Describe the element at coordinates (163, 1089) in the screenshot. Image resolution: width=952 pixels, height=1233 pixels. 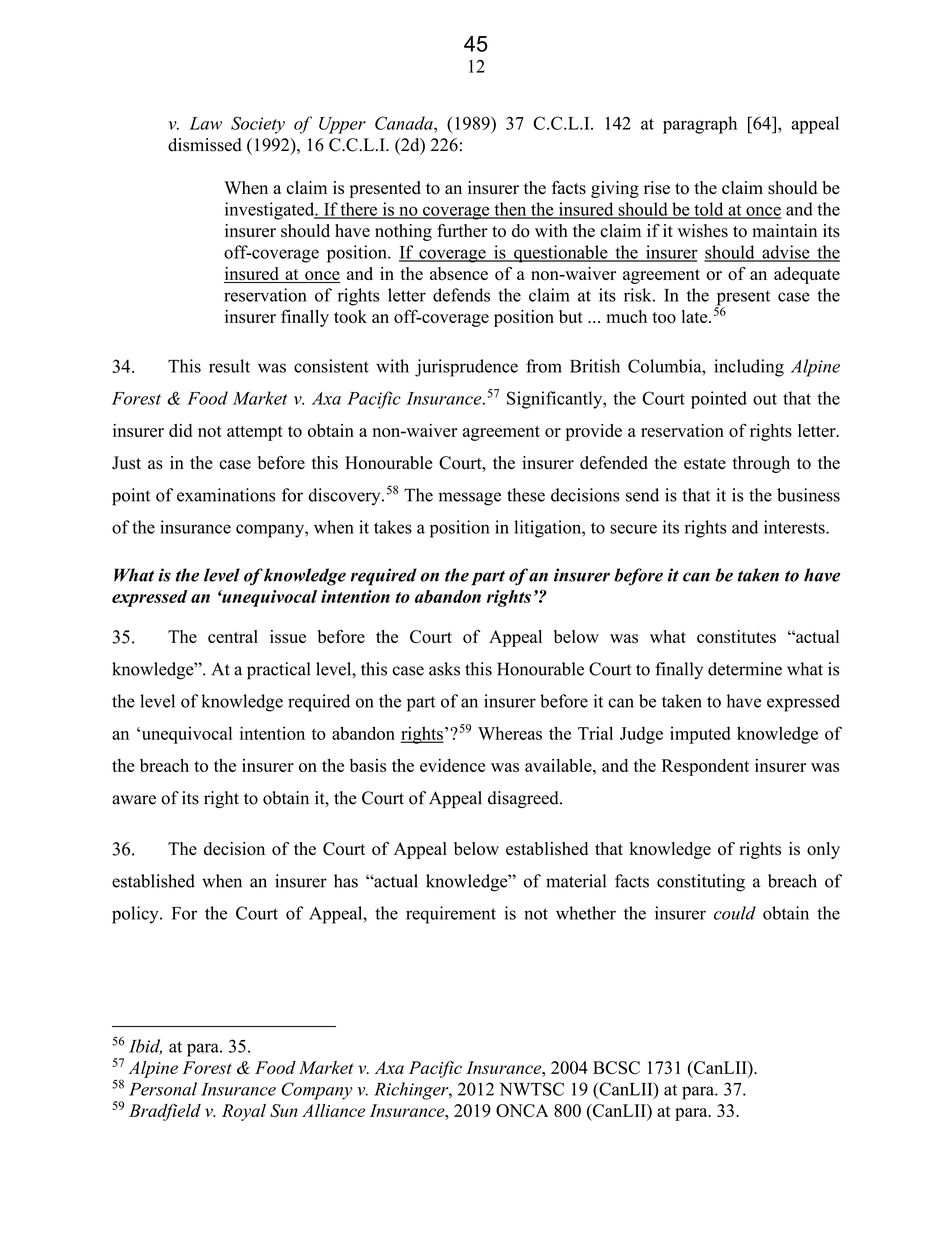
I see `Personal` at that location.
